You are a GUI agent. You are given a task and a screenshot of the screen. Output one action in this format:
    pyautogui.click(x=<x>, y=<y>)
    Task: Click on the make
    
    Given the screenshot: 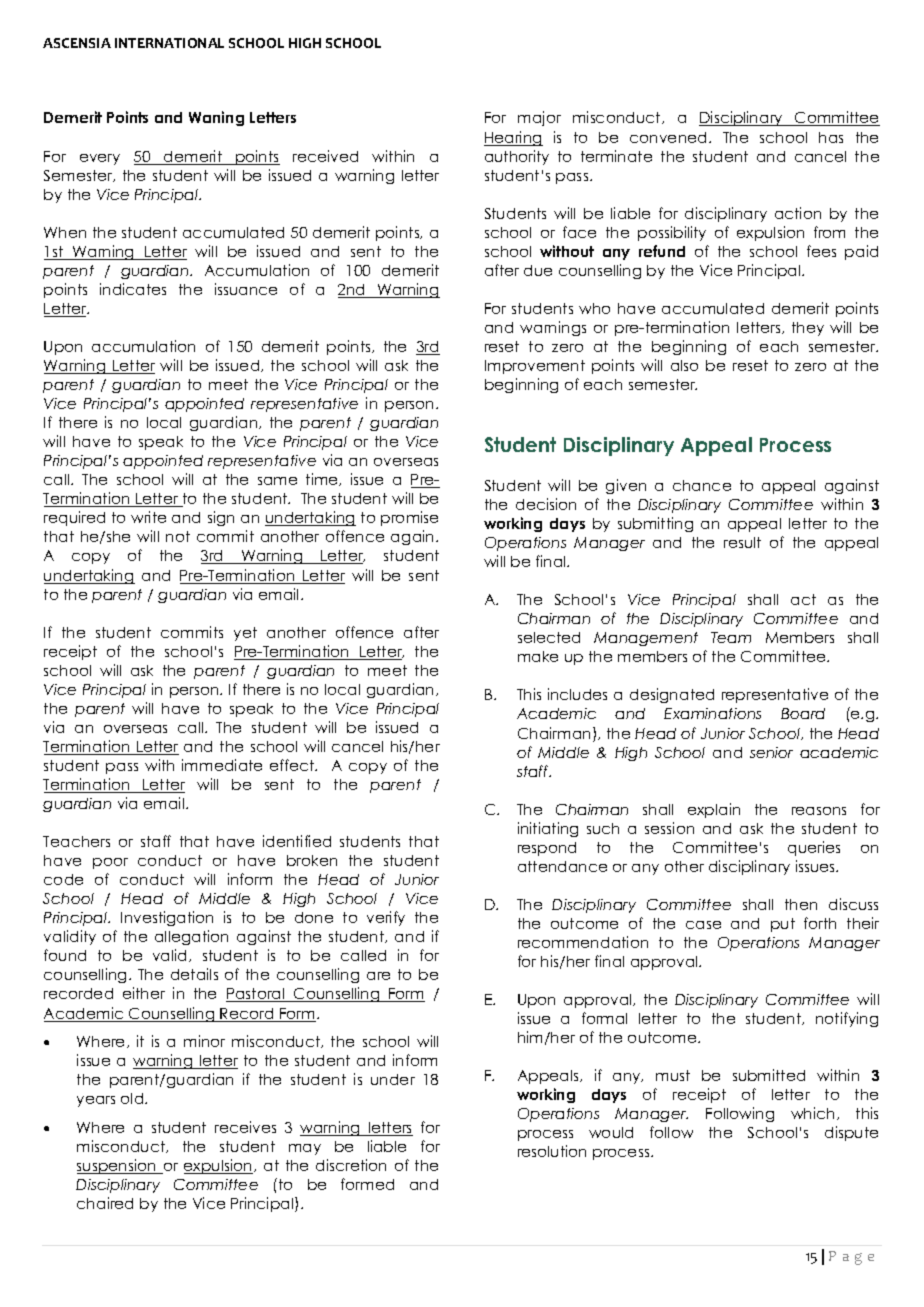 What is the action you would take?
    pyautogui.click(x=538, y=656)
